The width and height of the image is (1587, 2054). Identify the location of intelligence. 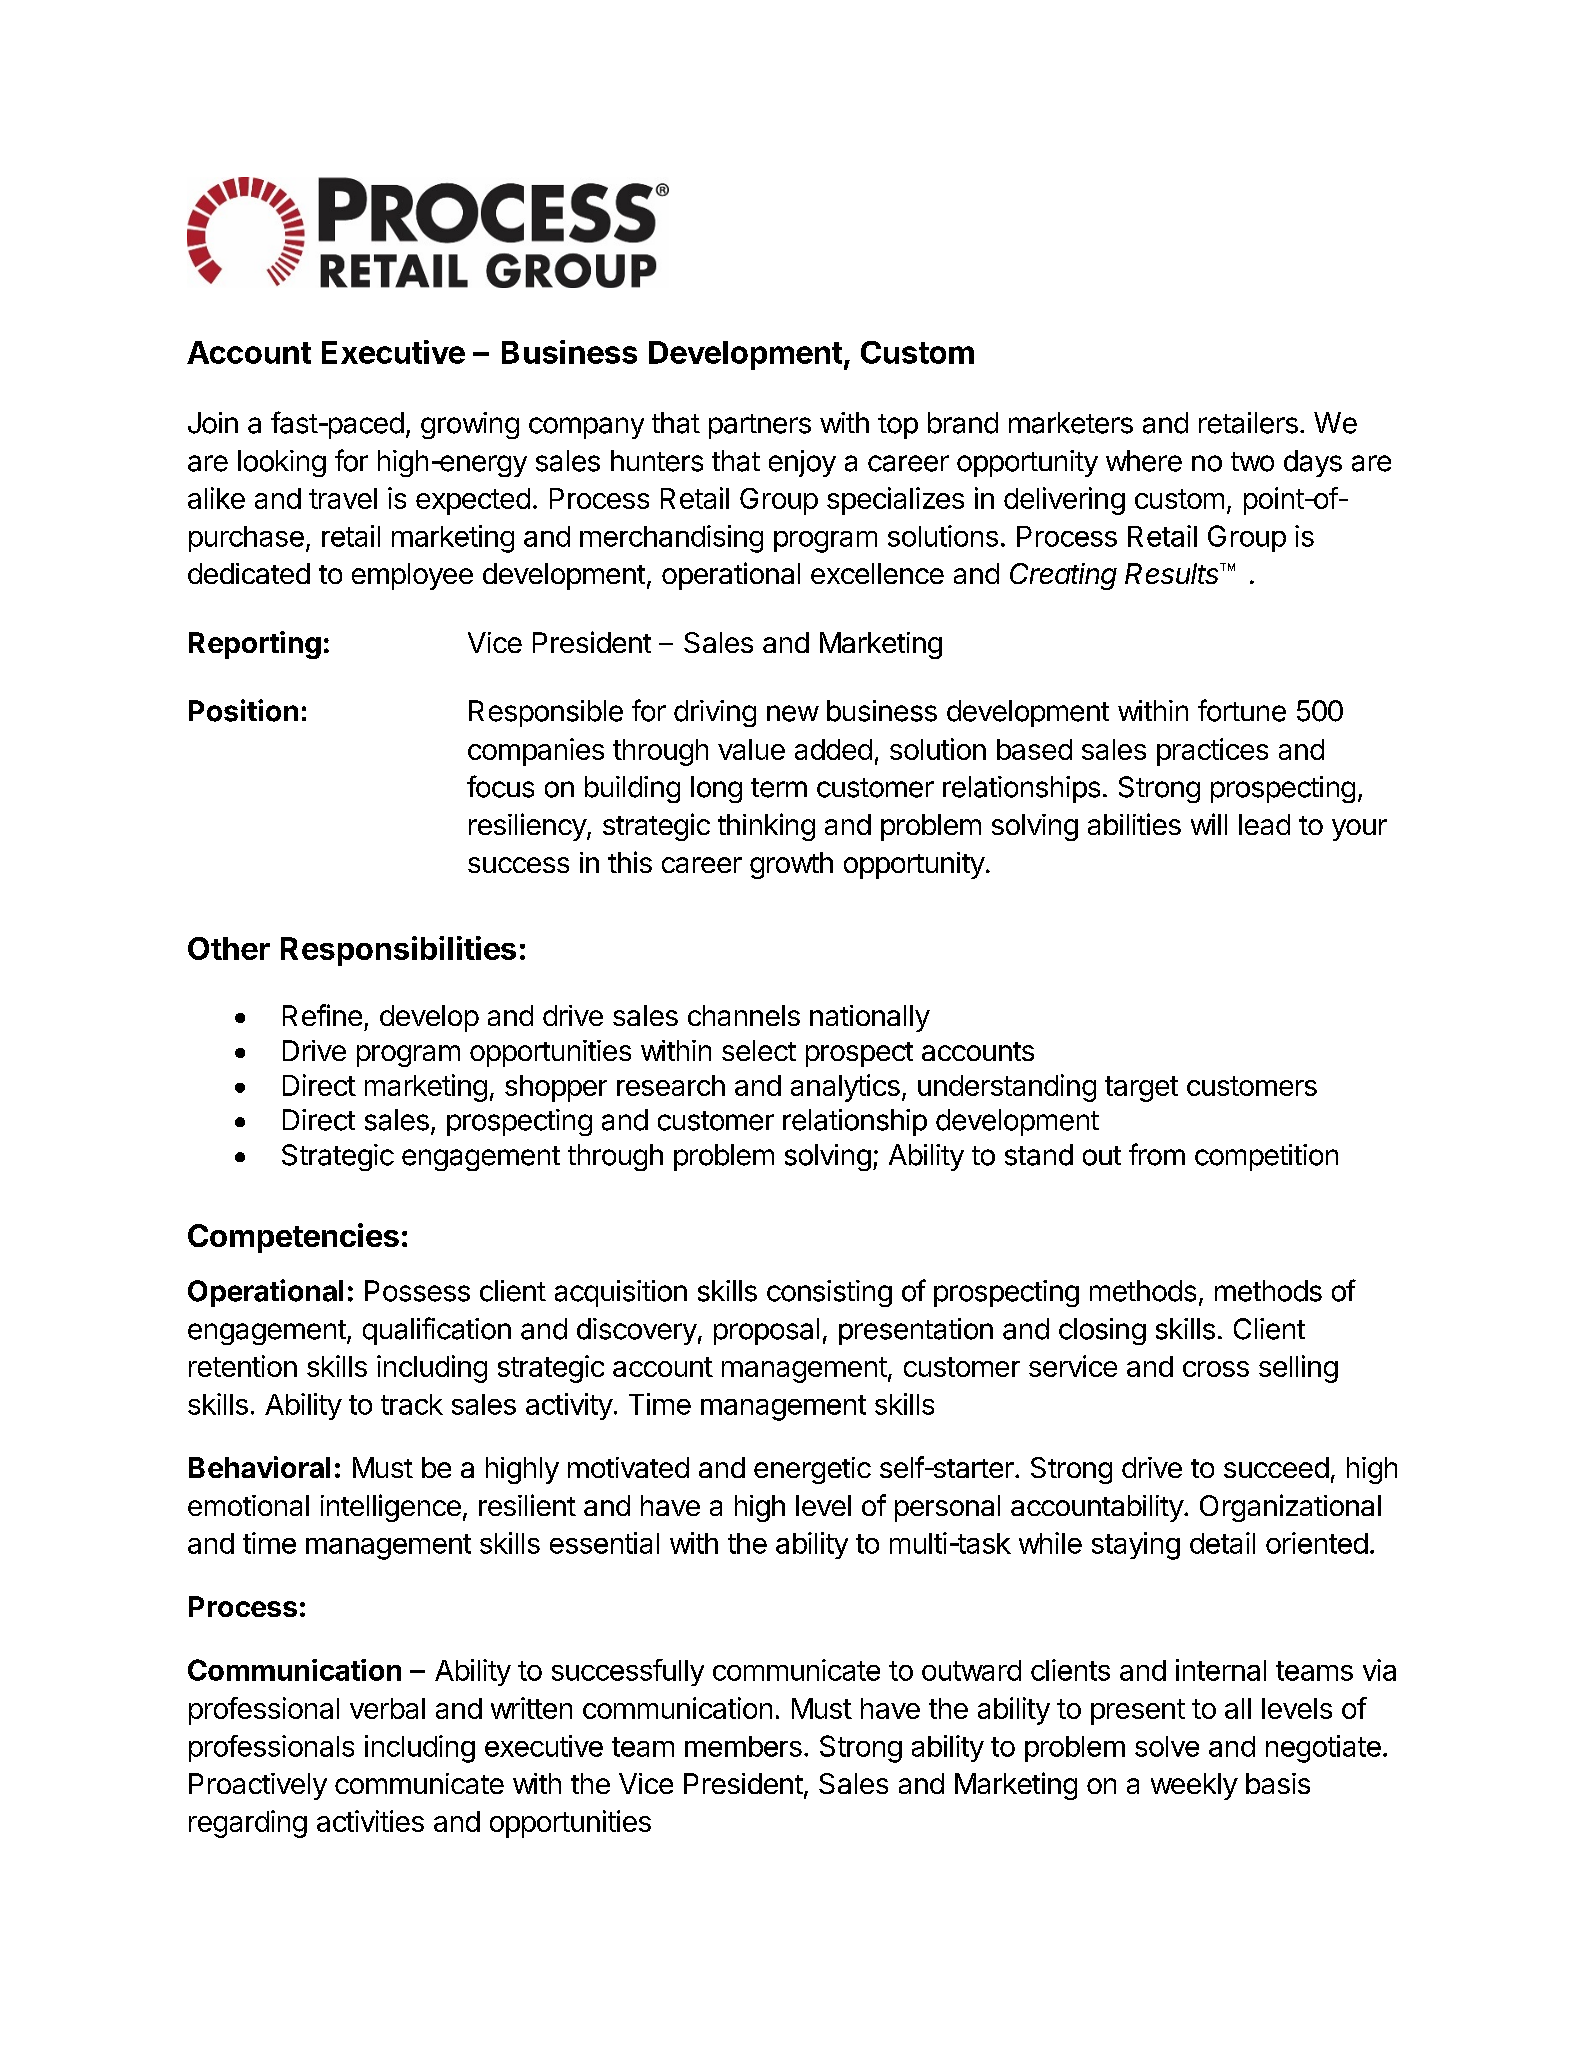
(391, 1508).
